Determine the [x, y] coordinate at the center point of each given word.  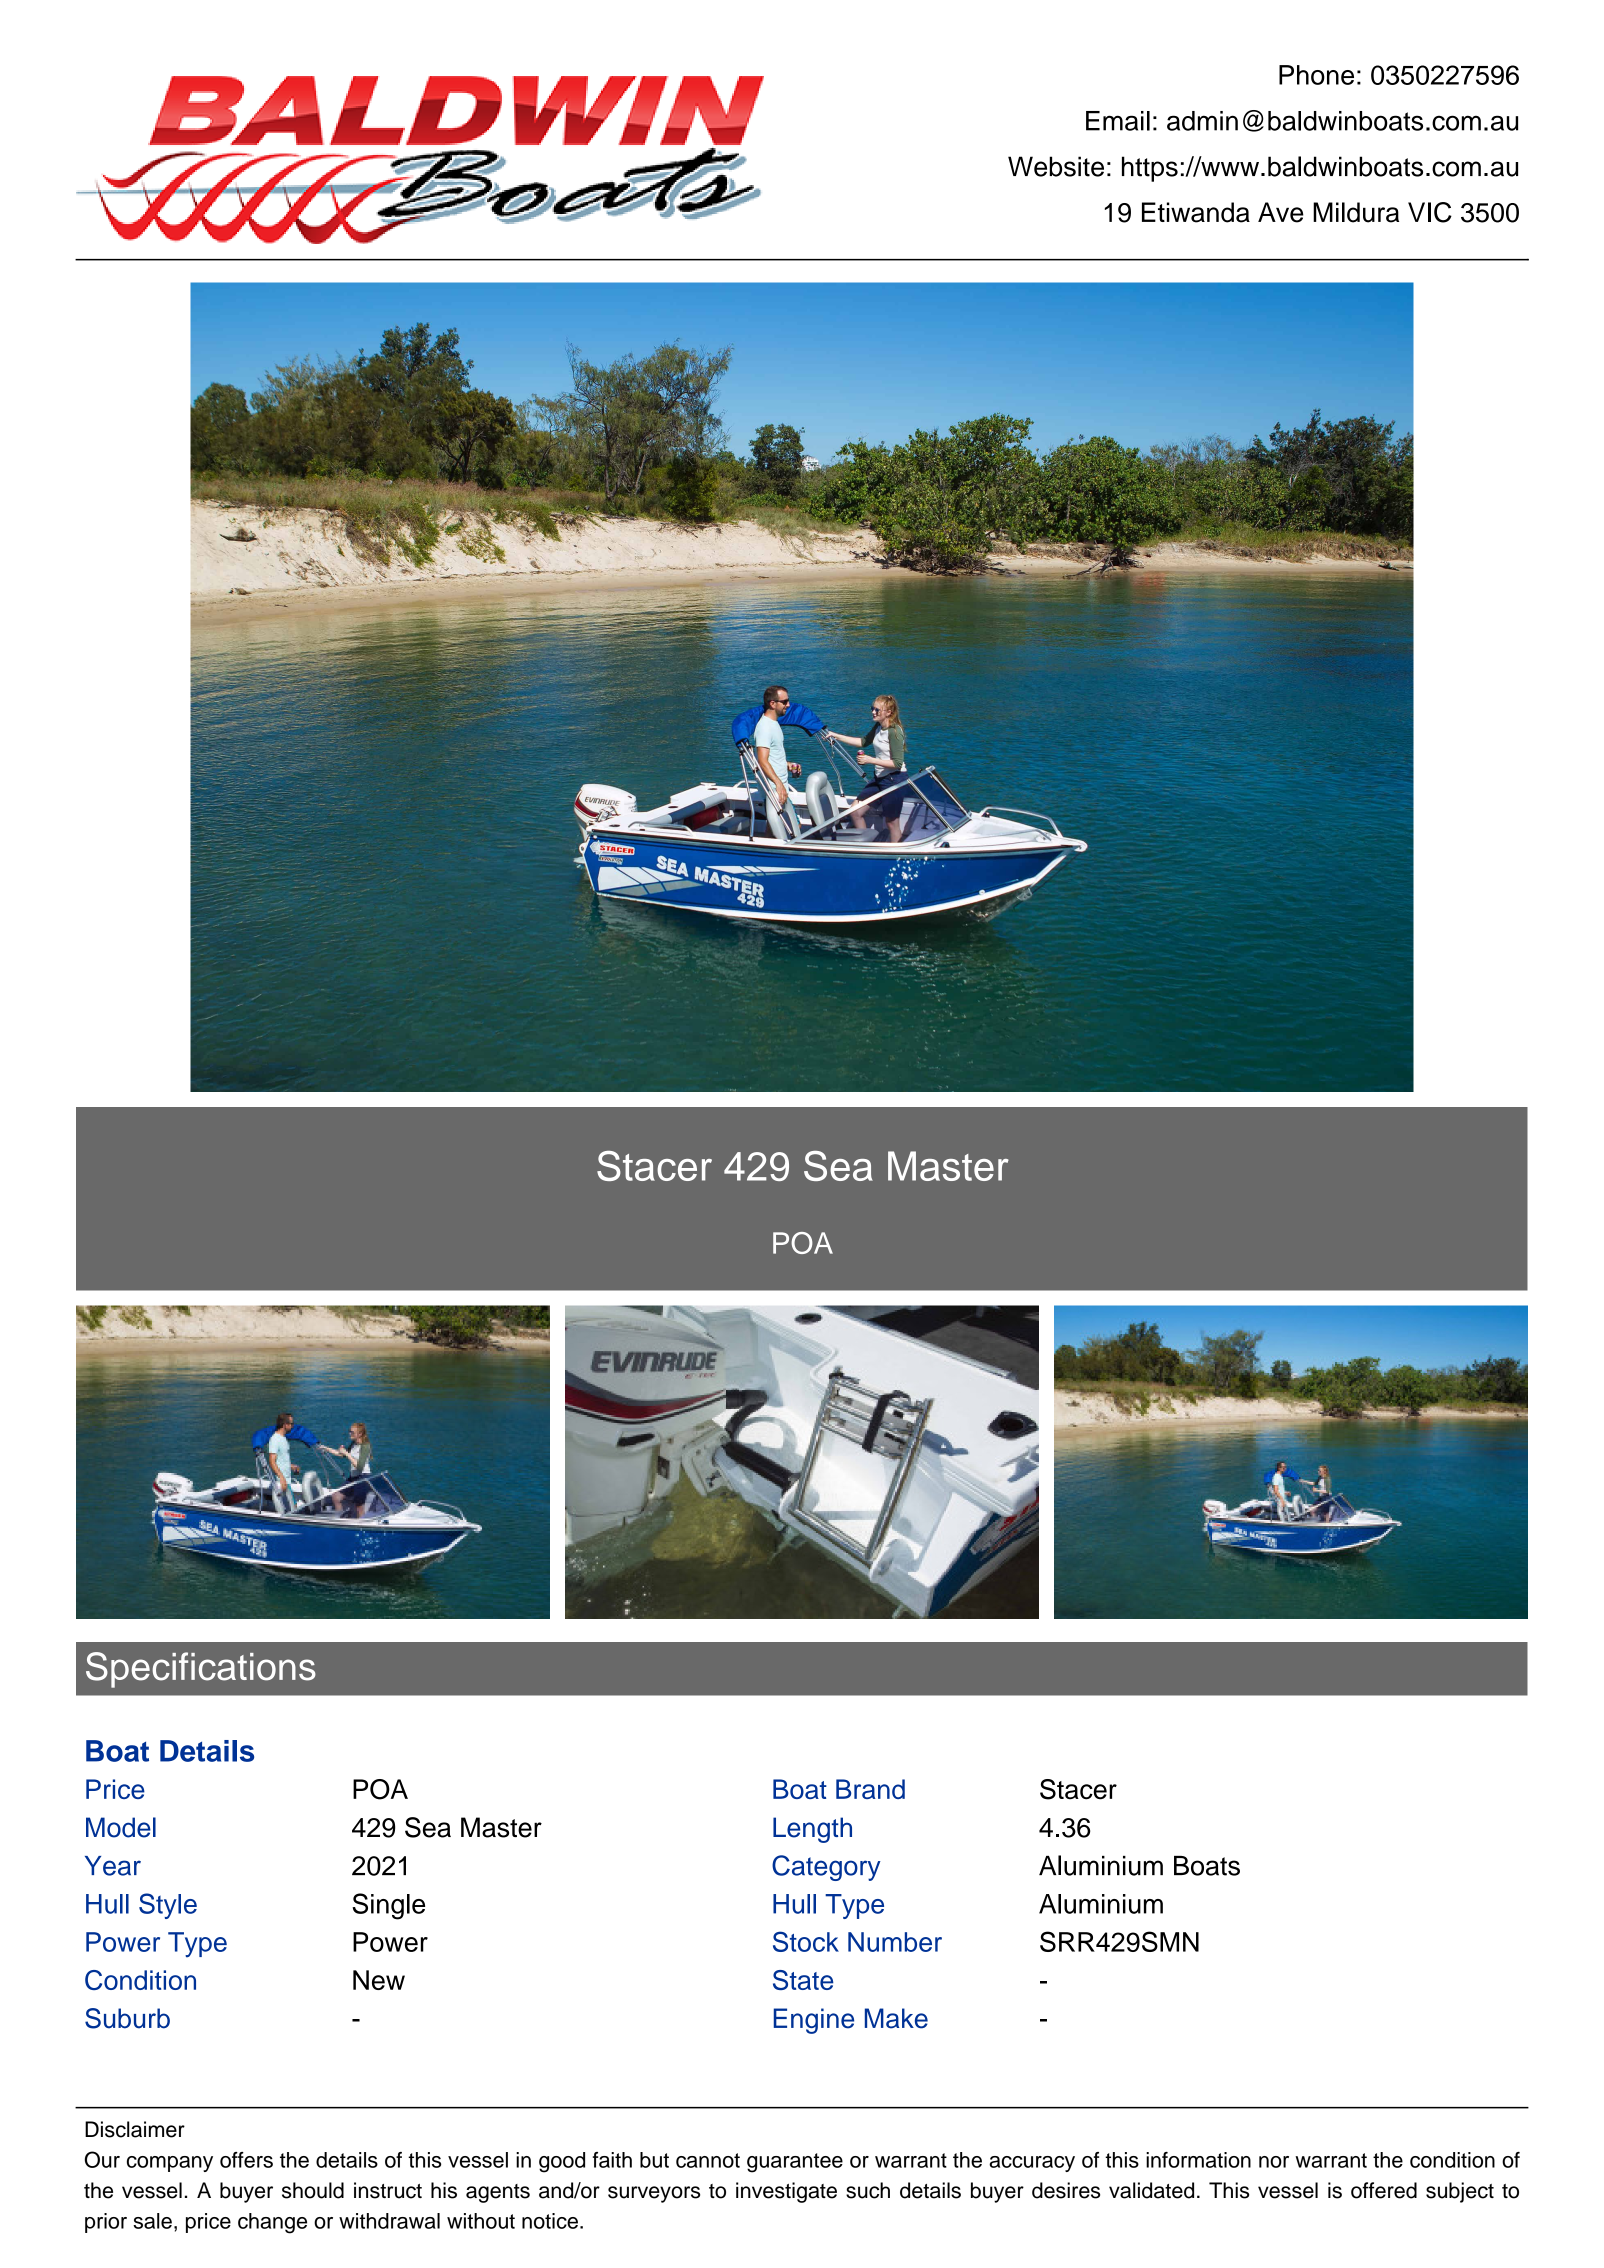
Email [1118, 121]
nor [1274, 2162]
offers [246, 2160]
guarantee [795, 2163]
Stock [806, 1941]
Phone [1316, 75]
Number [895, 1942]
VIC [1430, 212]
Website [1056, 166]
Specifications [201, 1670]
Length [812, 1830]
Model [121, 1827]
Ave [1281, 212]
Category [826, 1868]
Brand [870, 1789]
